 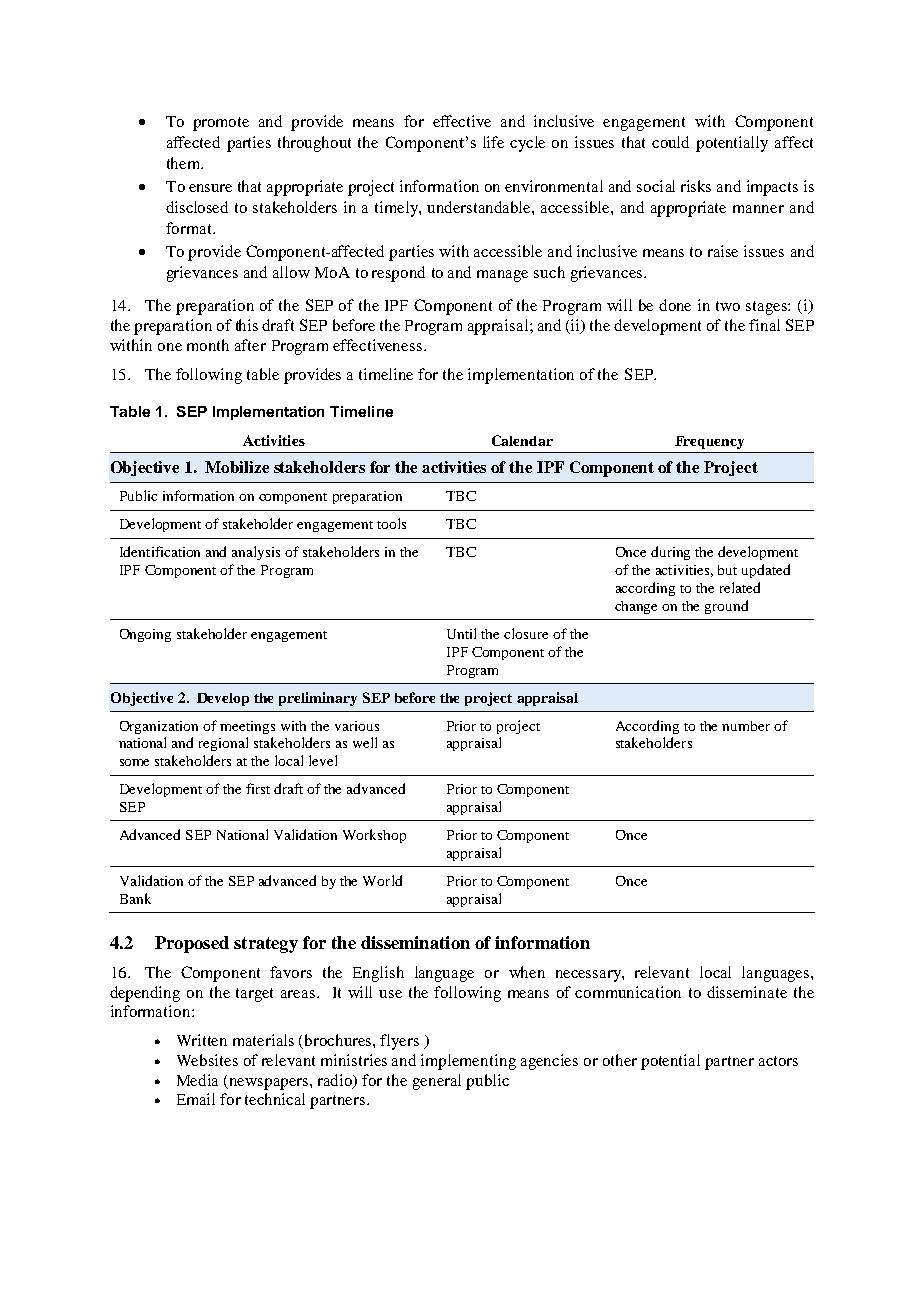 What do you see at coordinates (207, 1060) in the page?
I see `Websites` at bounding box center [207, 1060].
